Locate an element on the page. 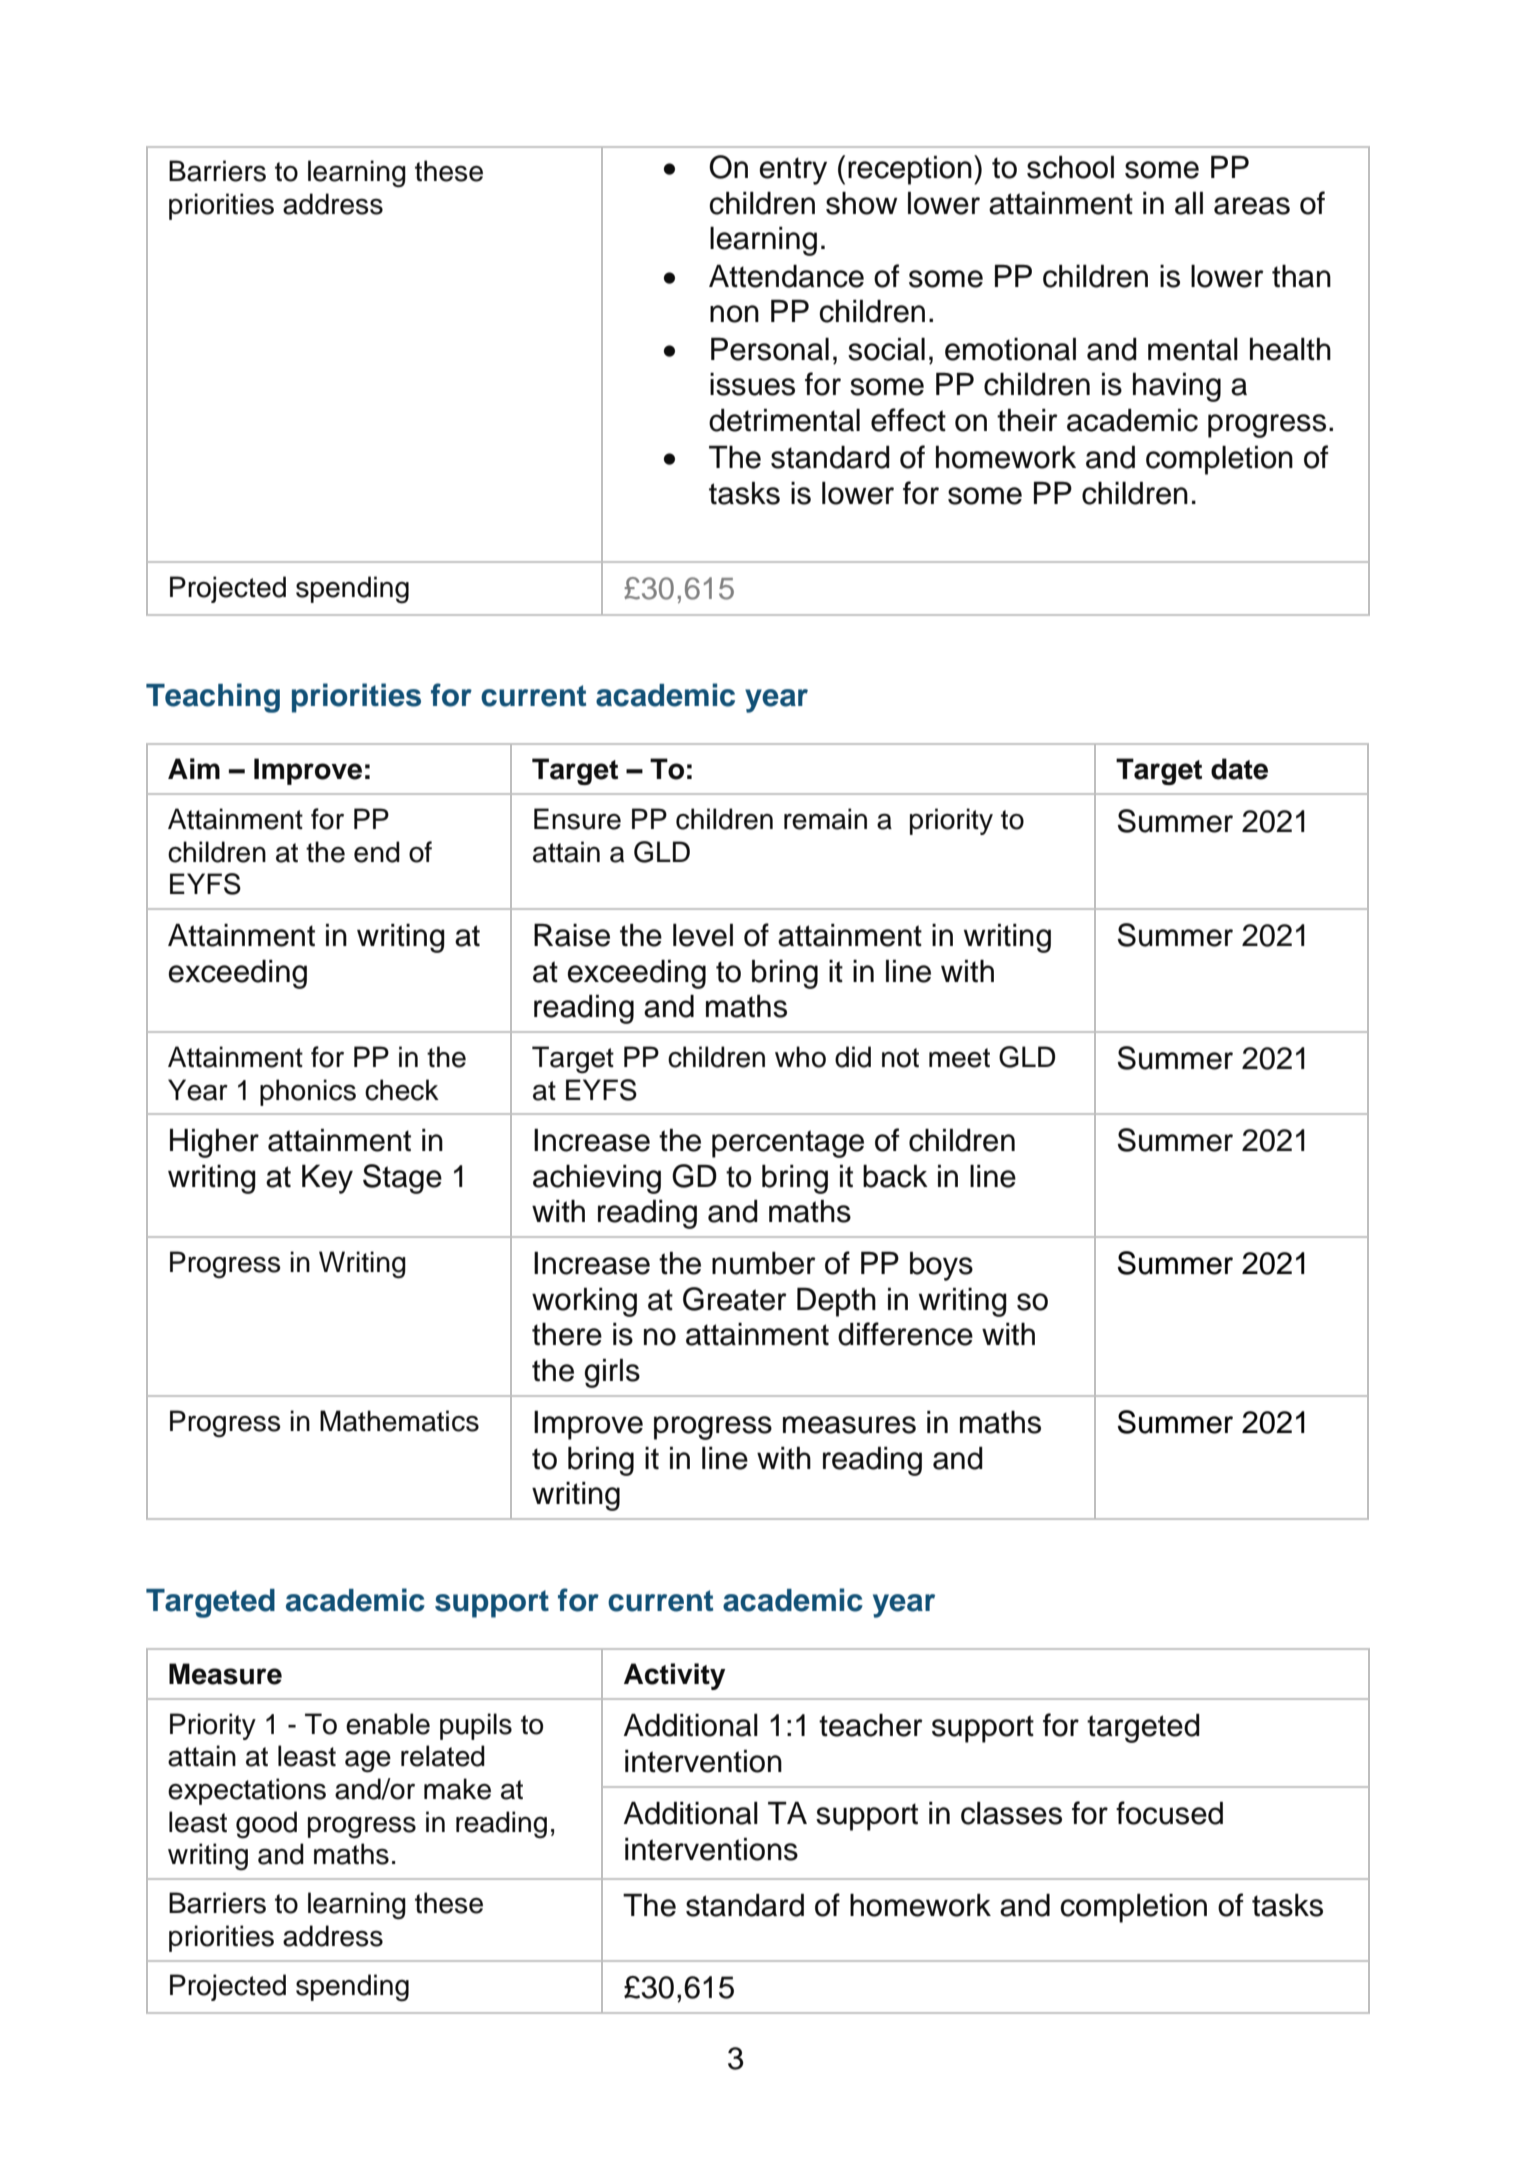  level is located at coordinates (703, 935).
